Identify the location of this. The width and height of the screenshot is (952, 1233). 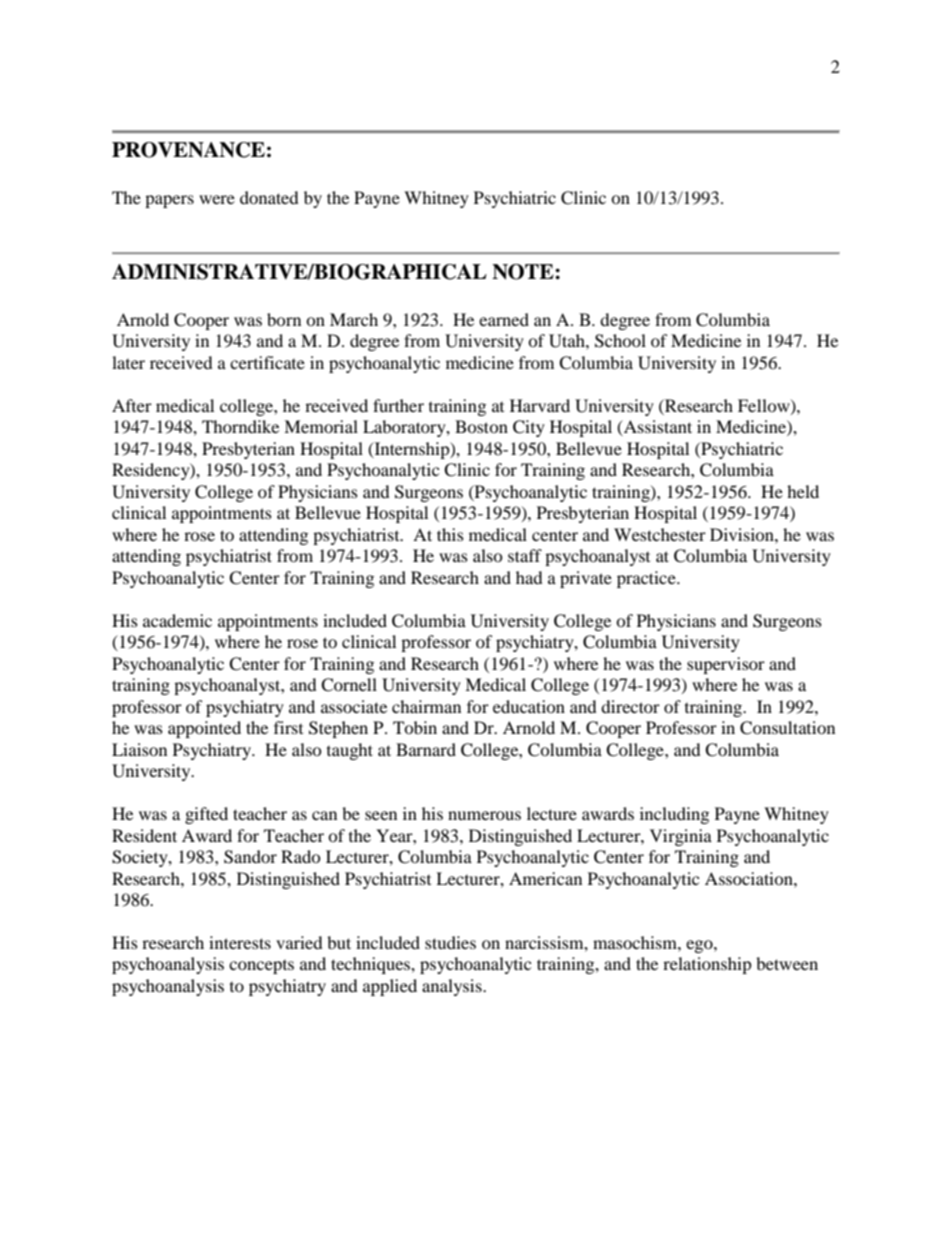
(450, 534).
